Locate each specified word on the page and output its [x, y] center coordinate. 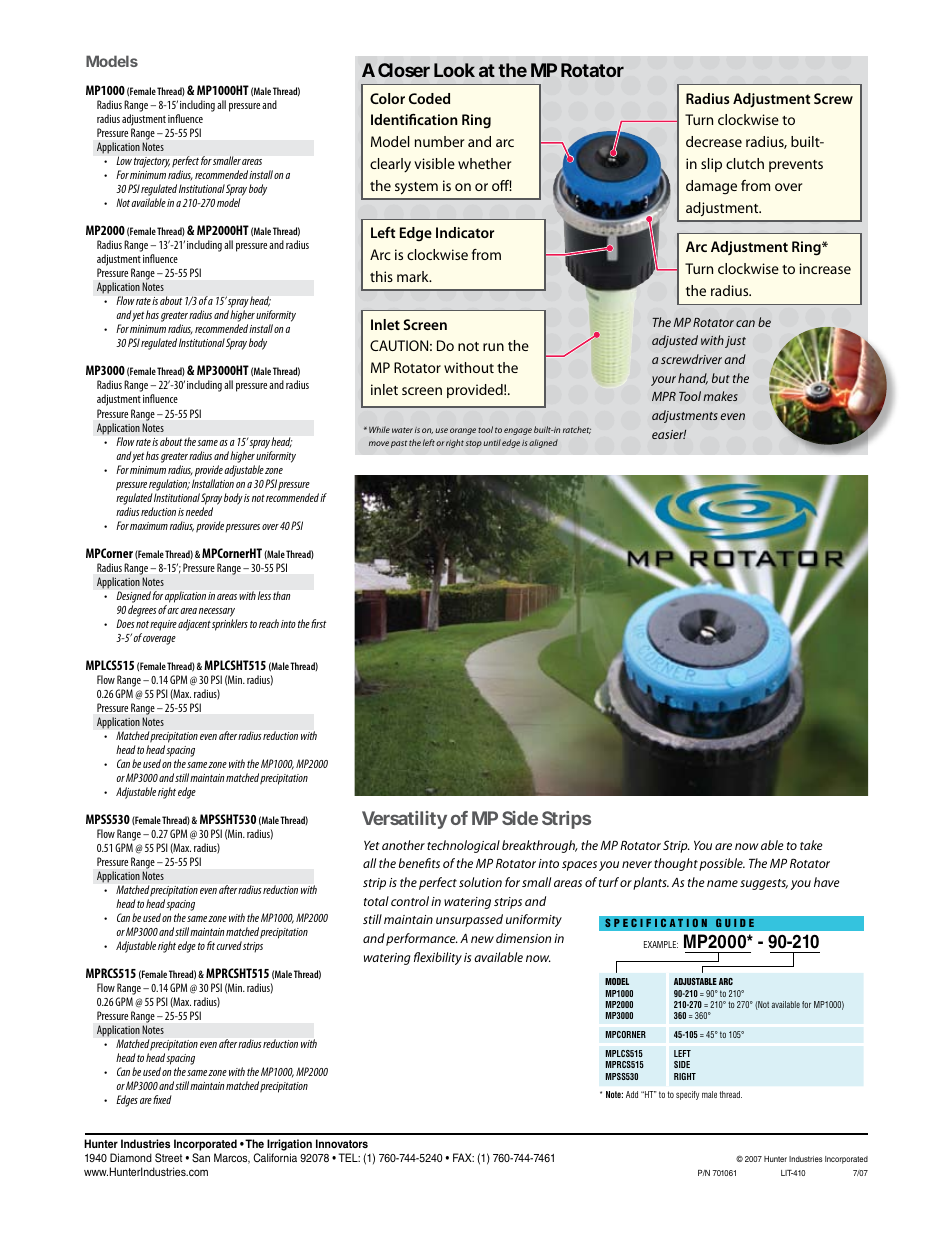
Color [387, 98]
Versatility [404, 820]
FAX [463, 1157]
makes [720, 396]
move [379, 443]
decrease [714, 141]
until [492, 442]
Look [454, 70]
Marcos [232, 1158]
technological [463, 846]
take [811, 845]
